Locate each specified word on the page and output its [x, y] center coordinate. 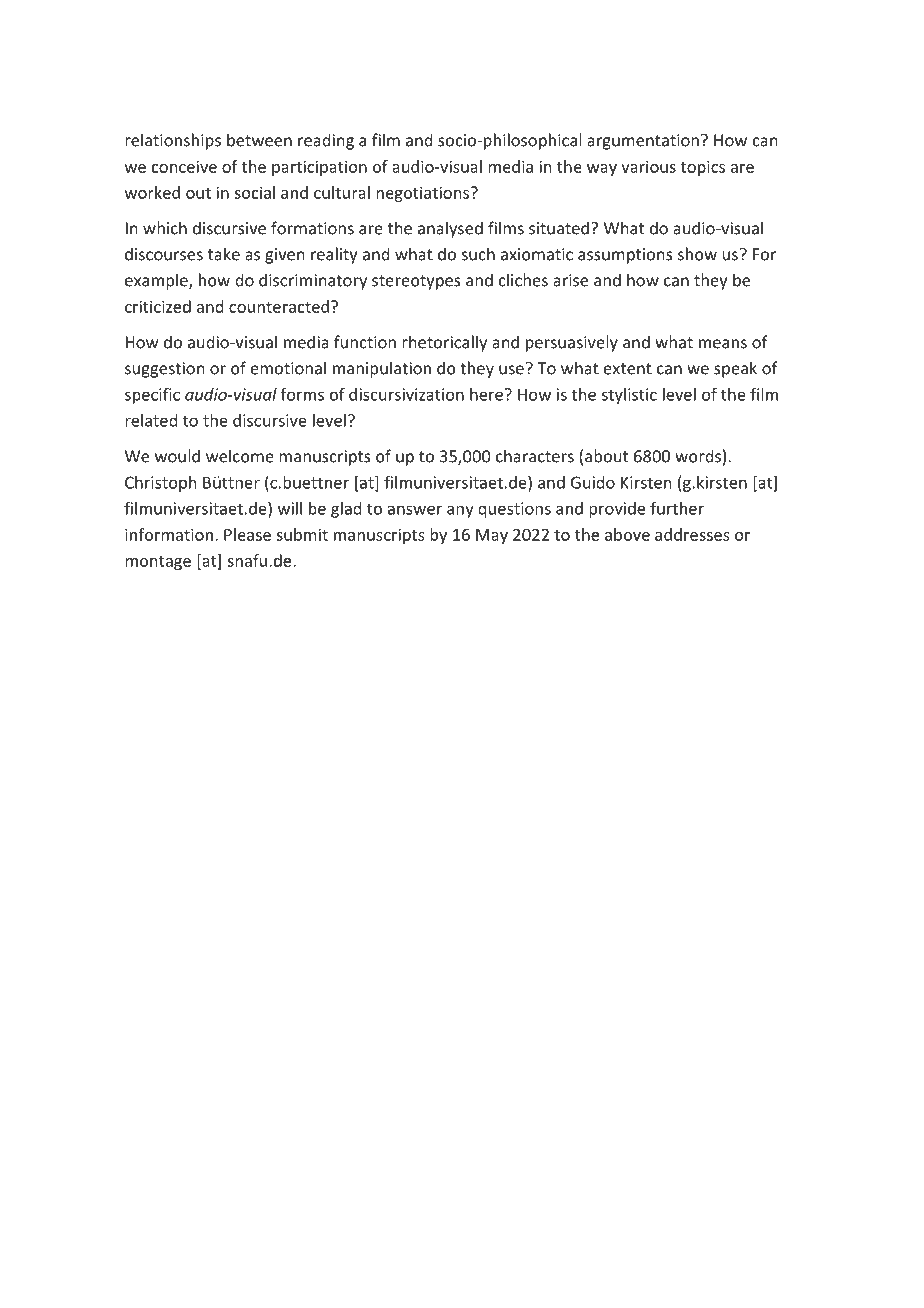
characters [535, 456]
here [486, 394]
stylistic [629, 396]
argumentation [643, 142]
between [259, 140]
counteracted [279, 306]
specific [152, 395]
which [165, 228]
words [698, 456]
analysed [450, 229]
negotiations [422, 194]
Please [247, 534]
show [697, 254]
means [723, 344]
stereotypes [416, 282]
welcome [240, 456]
